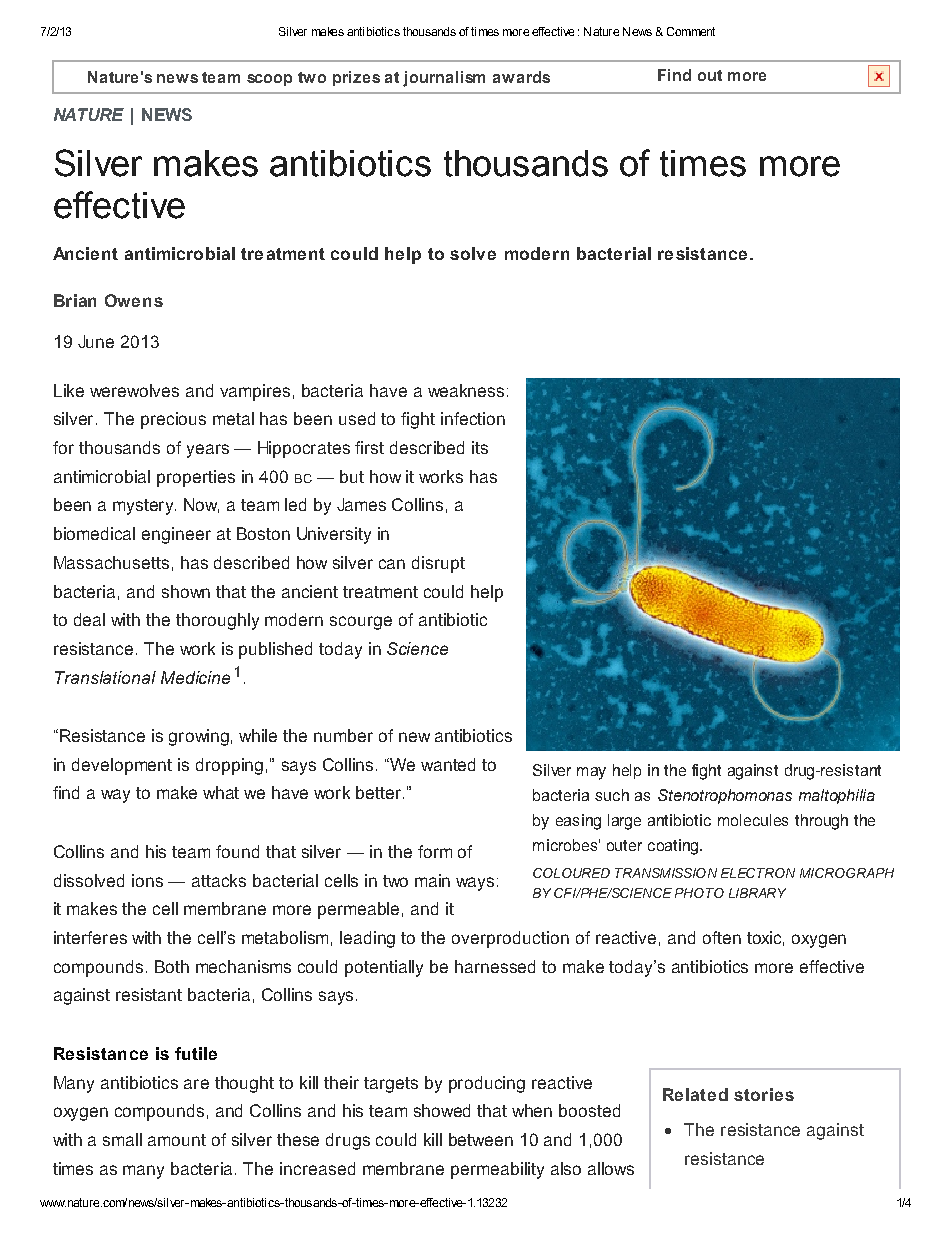 The height and width of the image is (1233, 952). I want to click on wanted, so click(448, 764).
